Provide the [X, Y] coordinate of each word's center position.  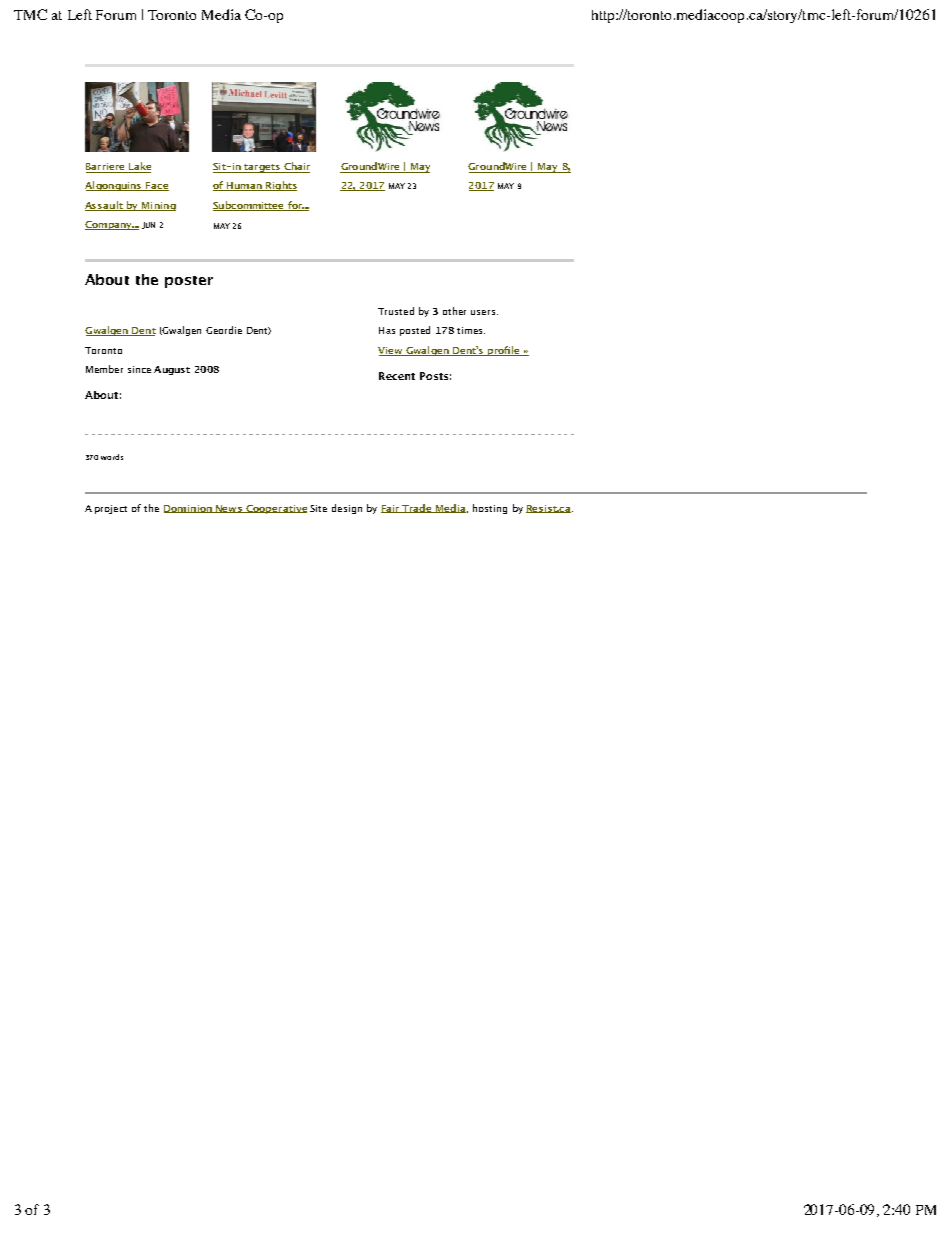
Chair [296, 167]
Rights [280, 186]
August [172, 370]
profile [504, 351]
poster [189, 282]
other [454, 311]
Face [156, 186]
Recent [397, 376]
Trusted [396, 311]
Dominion [189, 509]
